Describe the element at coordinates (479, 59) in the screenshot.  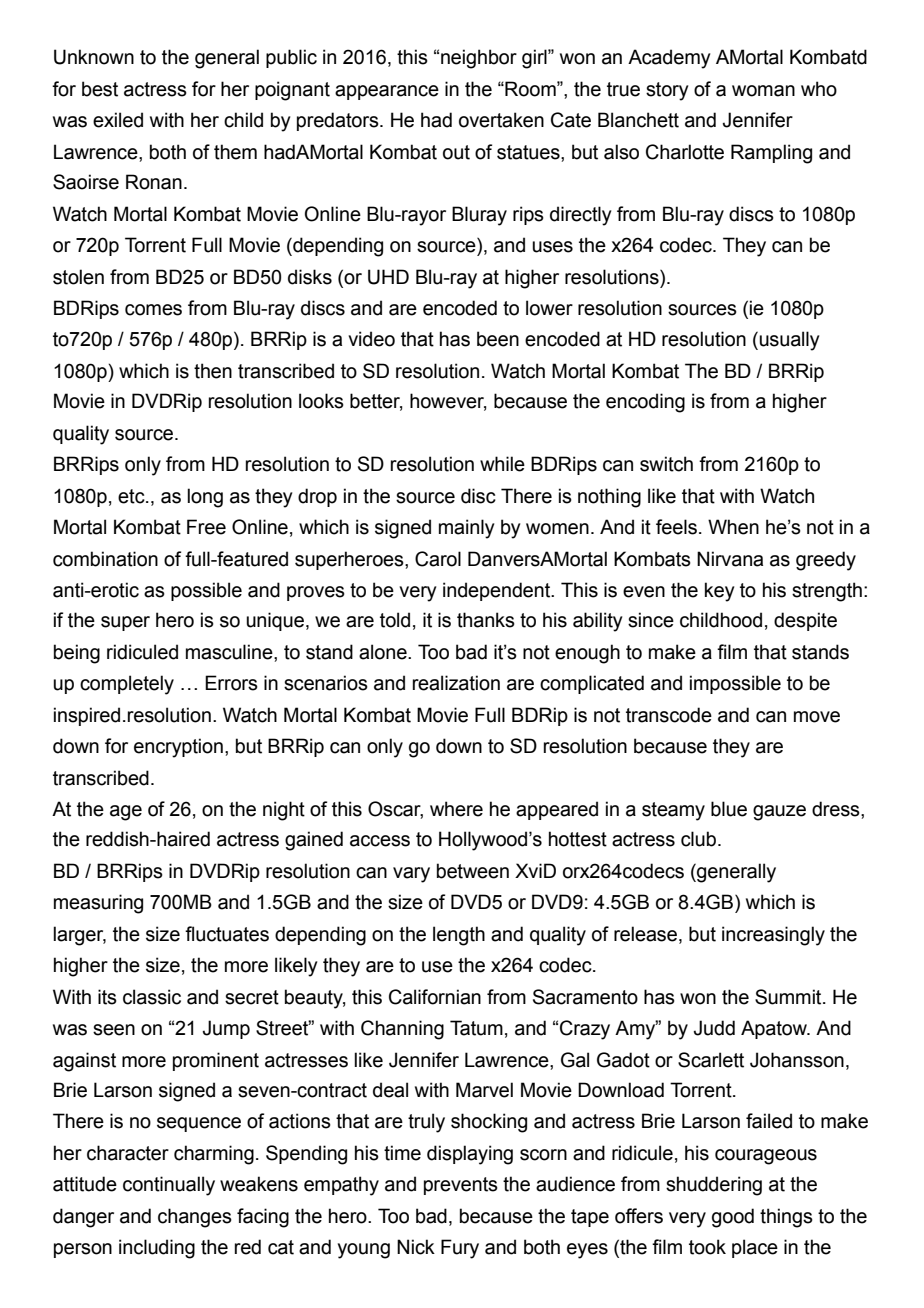
I see `neighbor` at that location.
